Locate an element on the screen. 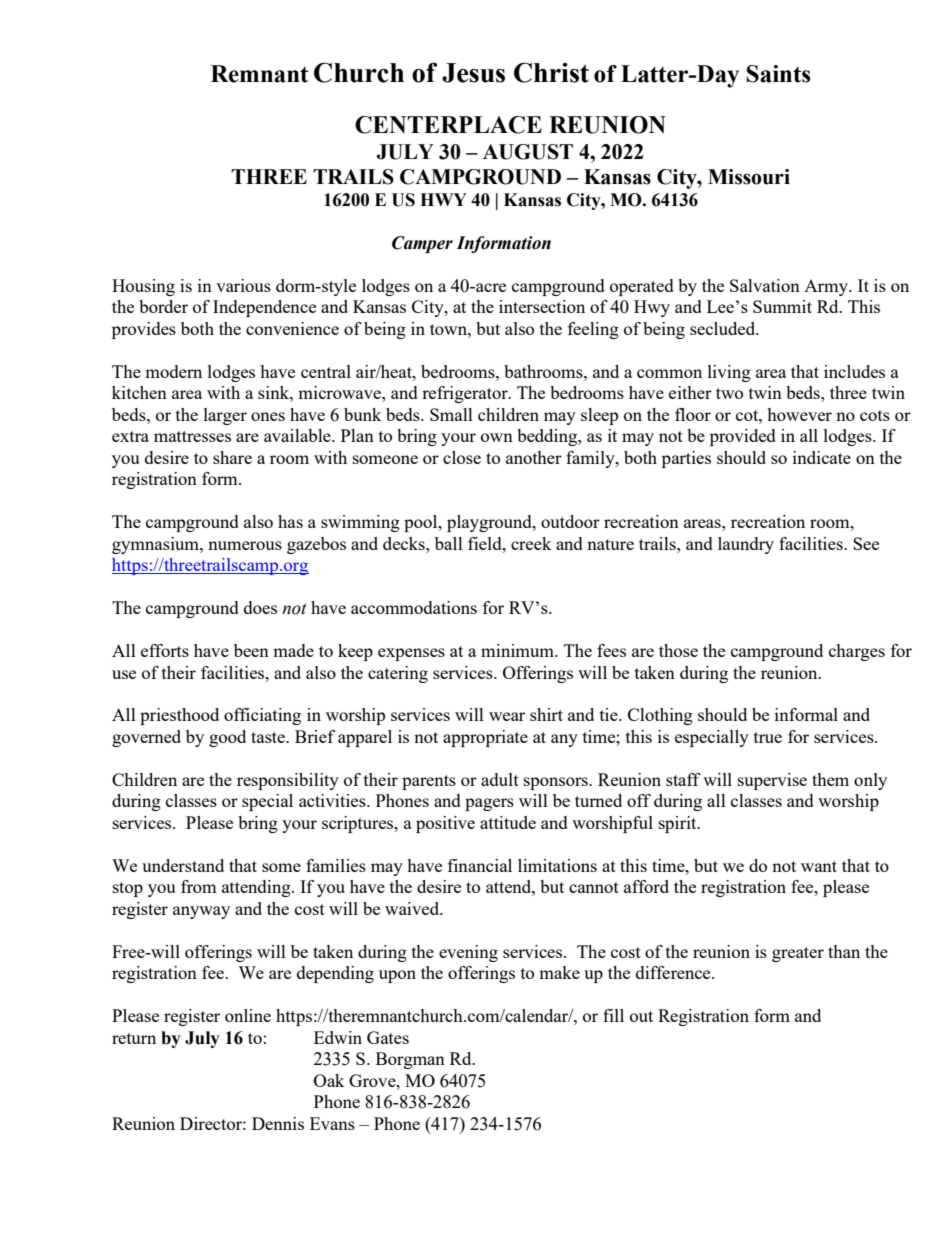 The image size is (952, 1233). greater is located at coordinates (798, 954).
